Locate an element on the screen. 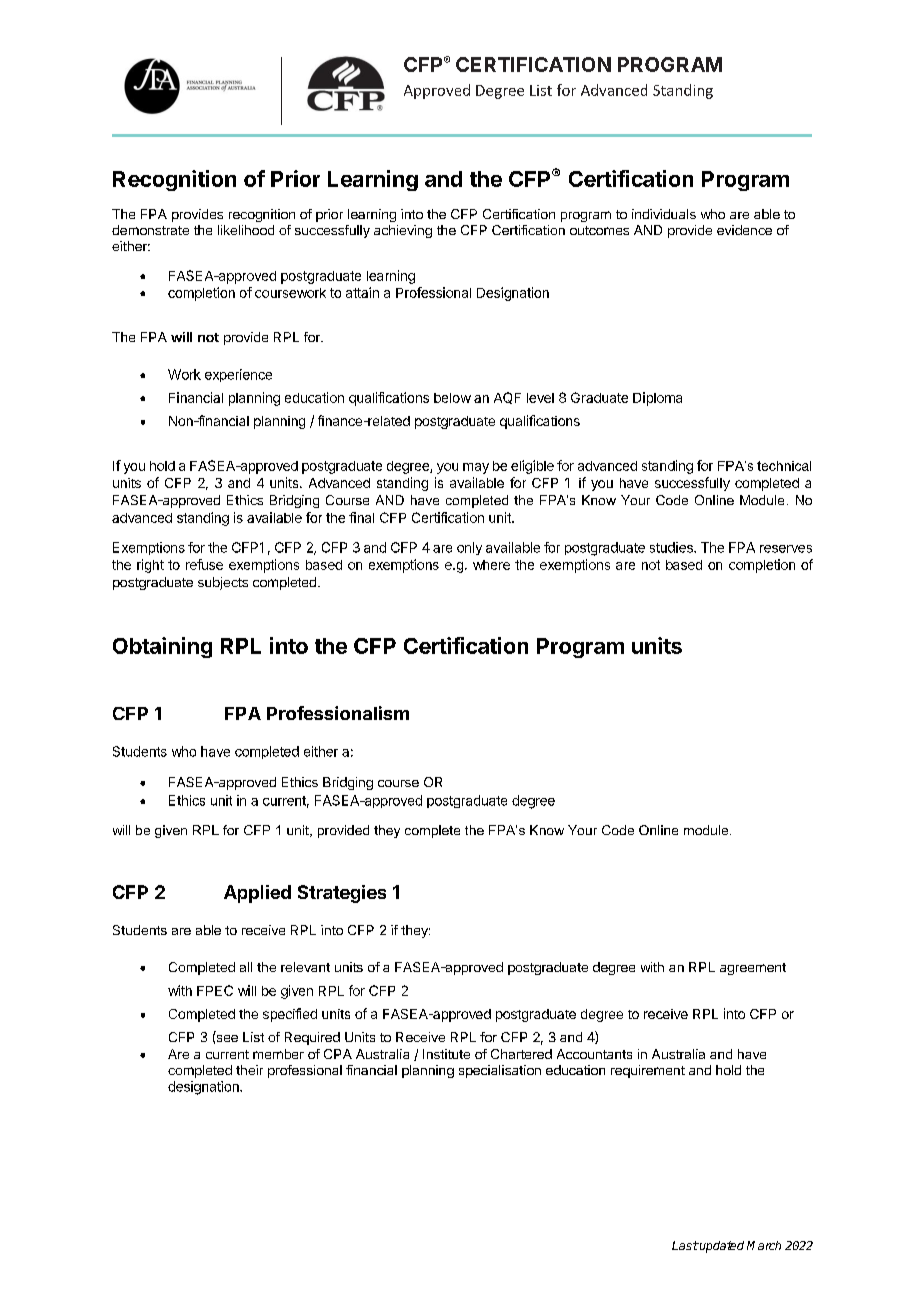  their is located at coordinates (249, 1070).
